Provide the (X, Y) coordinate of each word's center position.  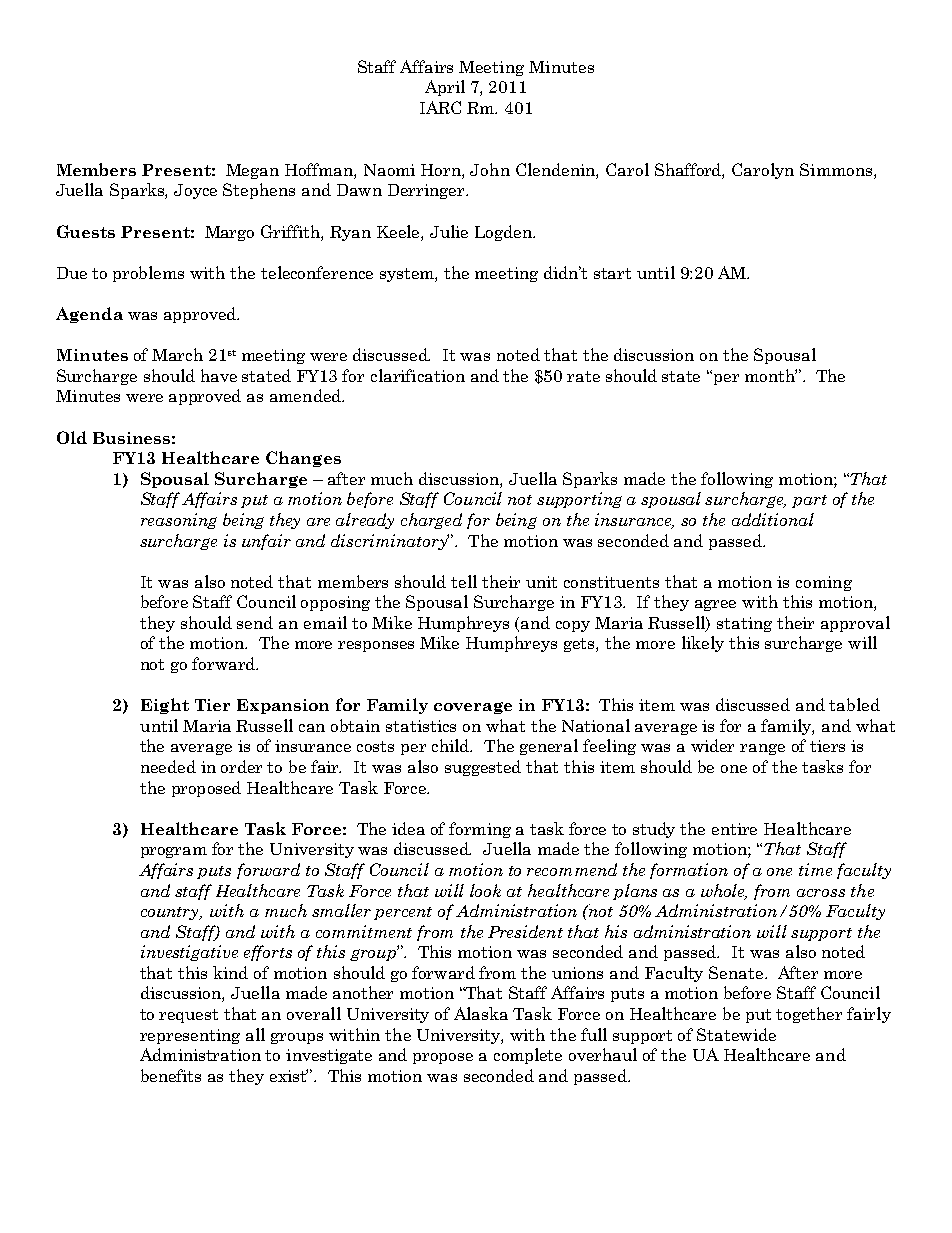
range (762, 749)
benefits (171, 1075)
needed (168, 766)
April (445, 88)
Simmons (837, 171)
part (809, 501)
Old (72, 437)
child (452, 745)
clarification (418, 375)
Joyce (195, 191)
